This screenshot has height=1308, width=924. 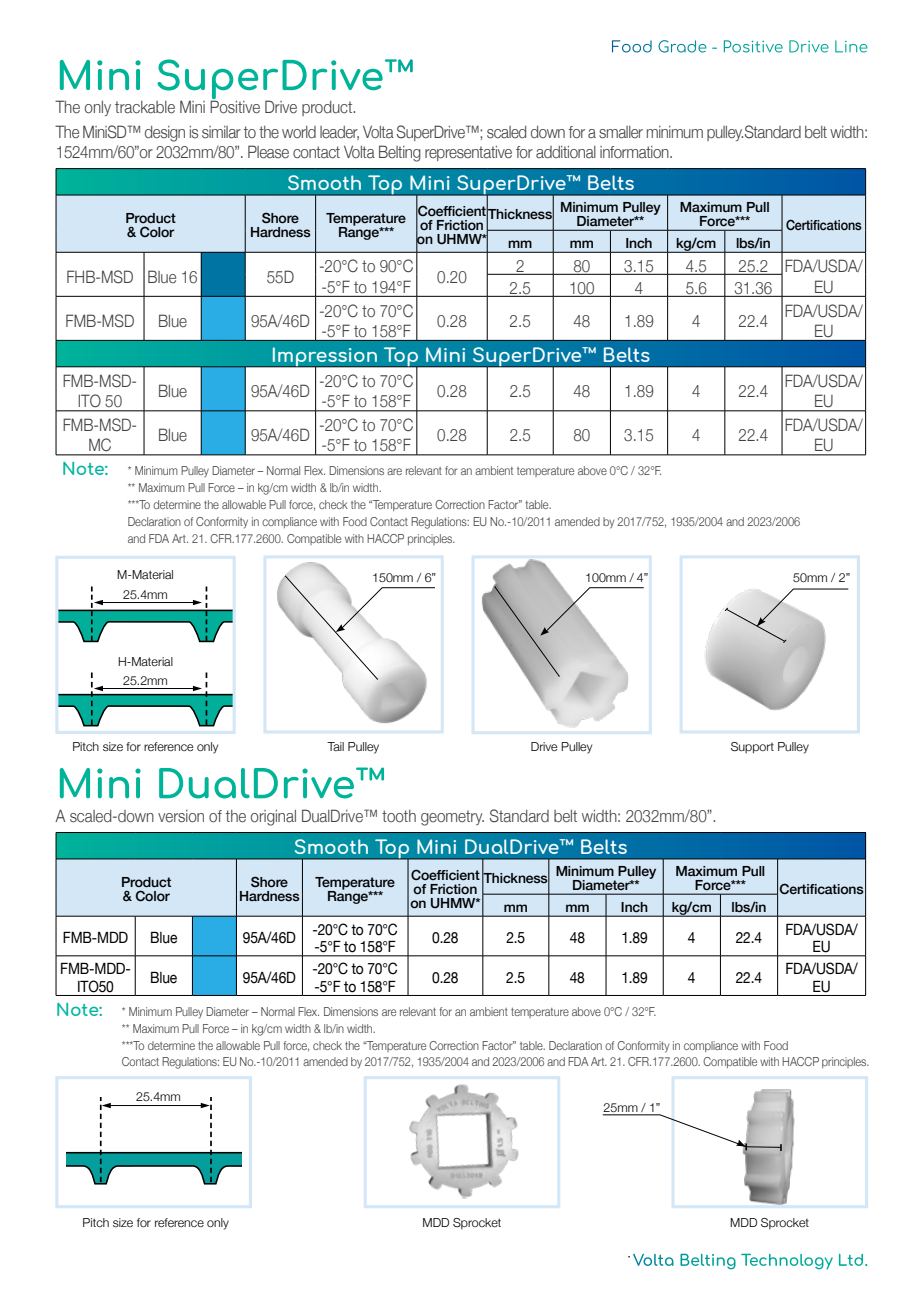 What do you see at coordinates (752, 748) in the screenshot?
I see `Support` at bounding box center [752, 748].
